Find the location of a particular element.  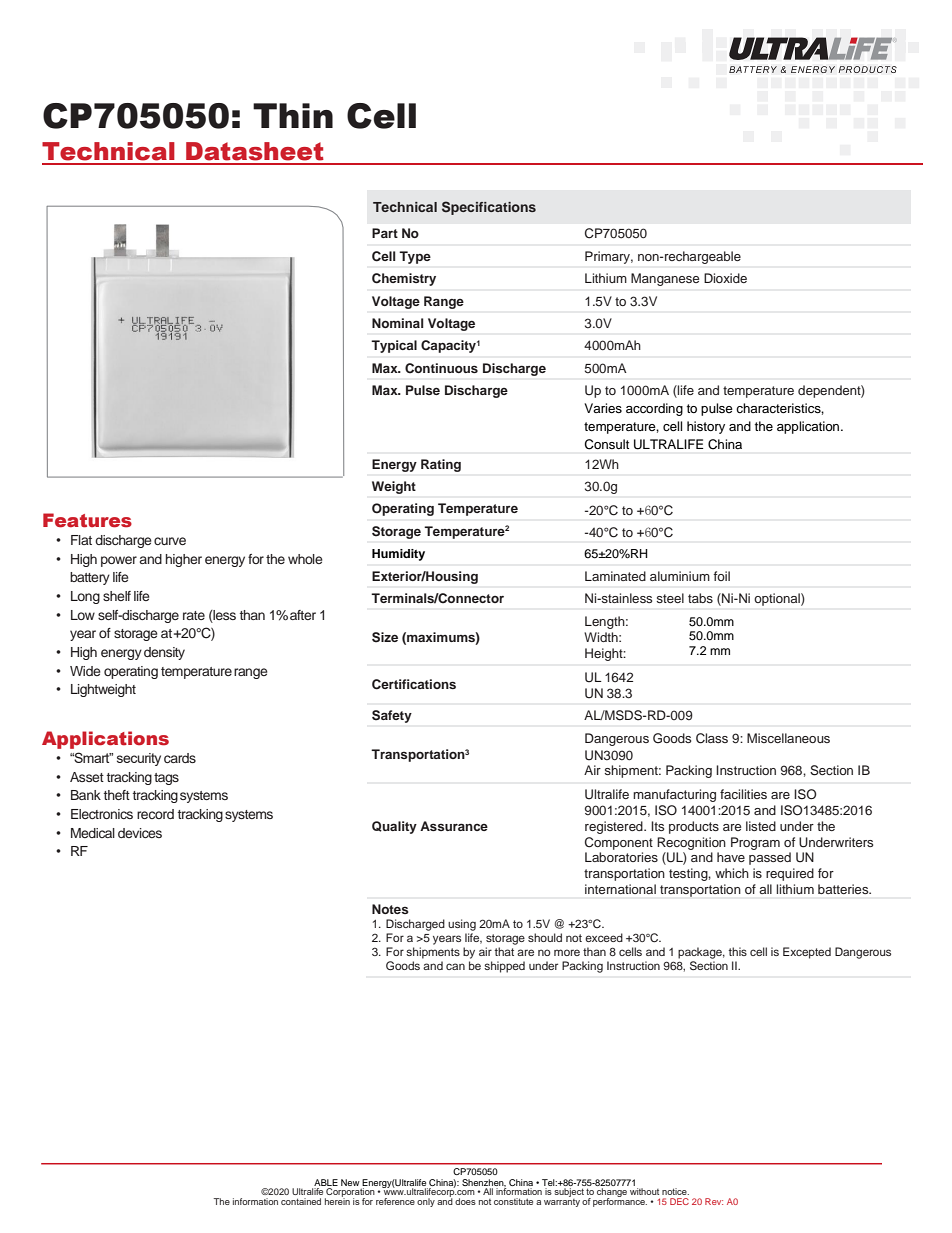

Thin is located at coordinates (293, 115).
